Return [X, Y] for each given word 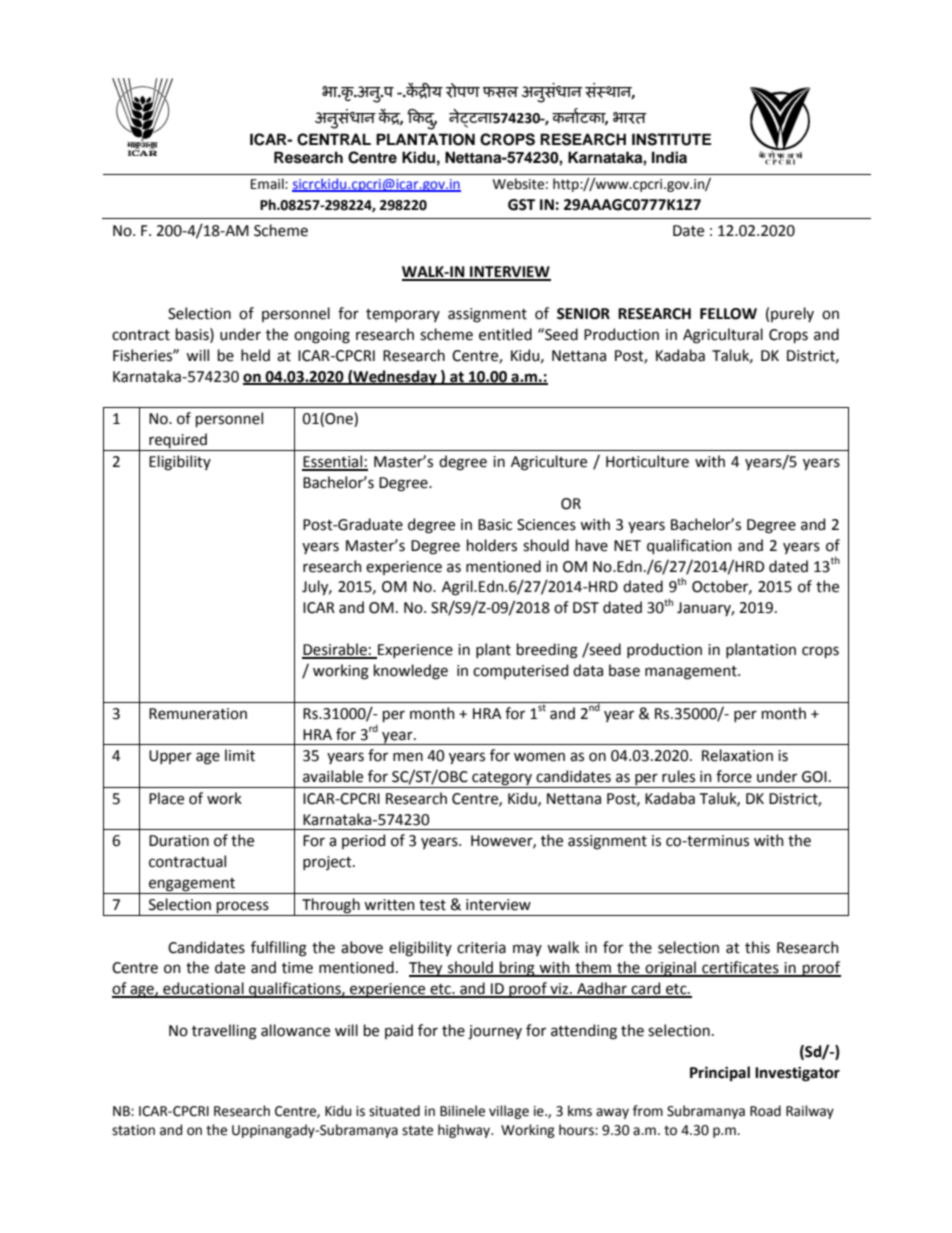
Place [166, 798]
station [133, 1130]
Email [268, 183]
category [502, 780]
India [669, 157]
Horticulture [647, 461]
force [734, 776]
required [178, 442]
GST [521, 205]
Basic [495, 525]
